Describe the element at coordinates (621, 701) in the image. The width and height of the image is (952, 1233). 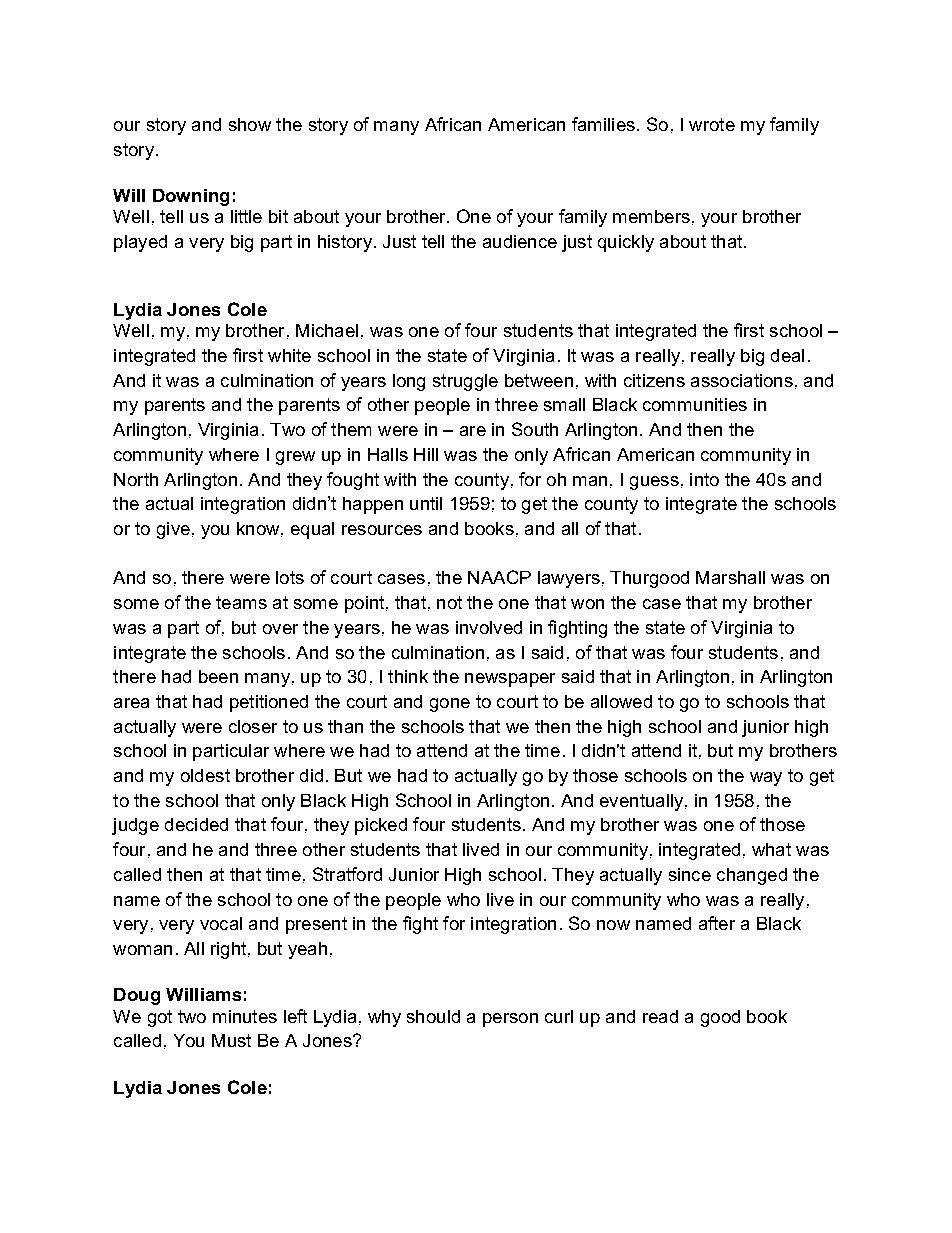
I see `allowed` at that location.
